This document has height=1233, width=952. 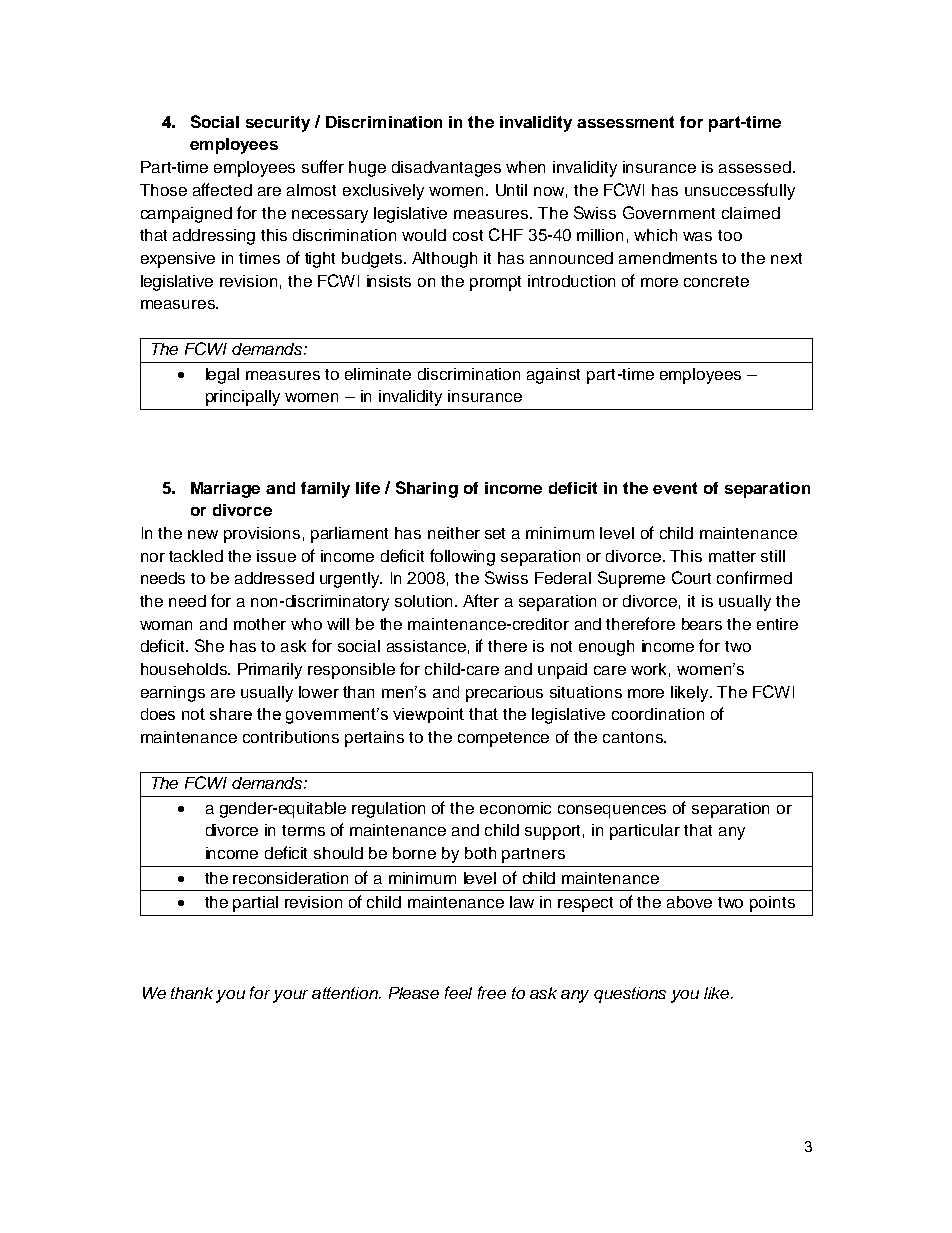 What do you see at coordinates (732, 556) in the document?
I see `matter` at bounding box center [732, 556].
